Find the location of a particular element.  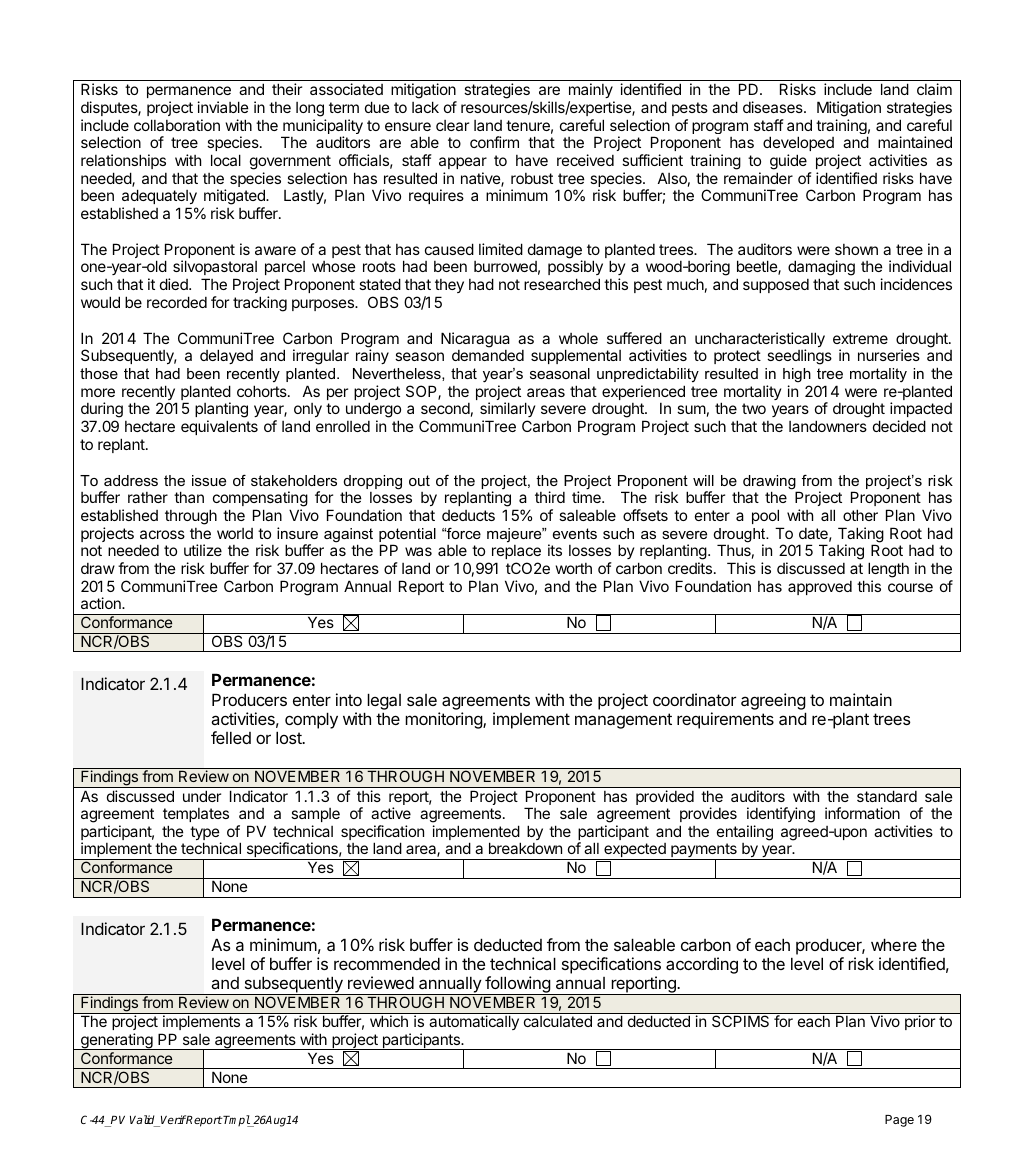

worth is located at coordinates (574, 568).
